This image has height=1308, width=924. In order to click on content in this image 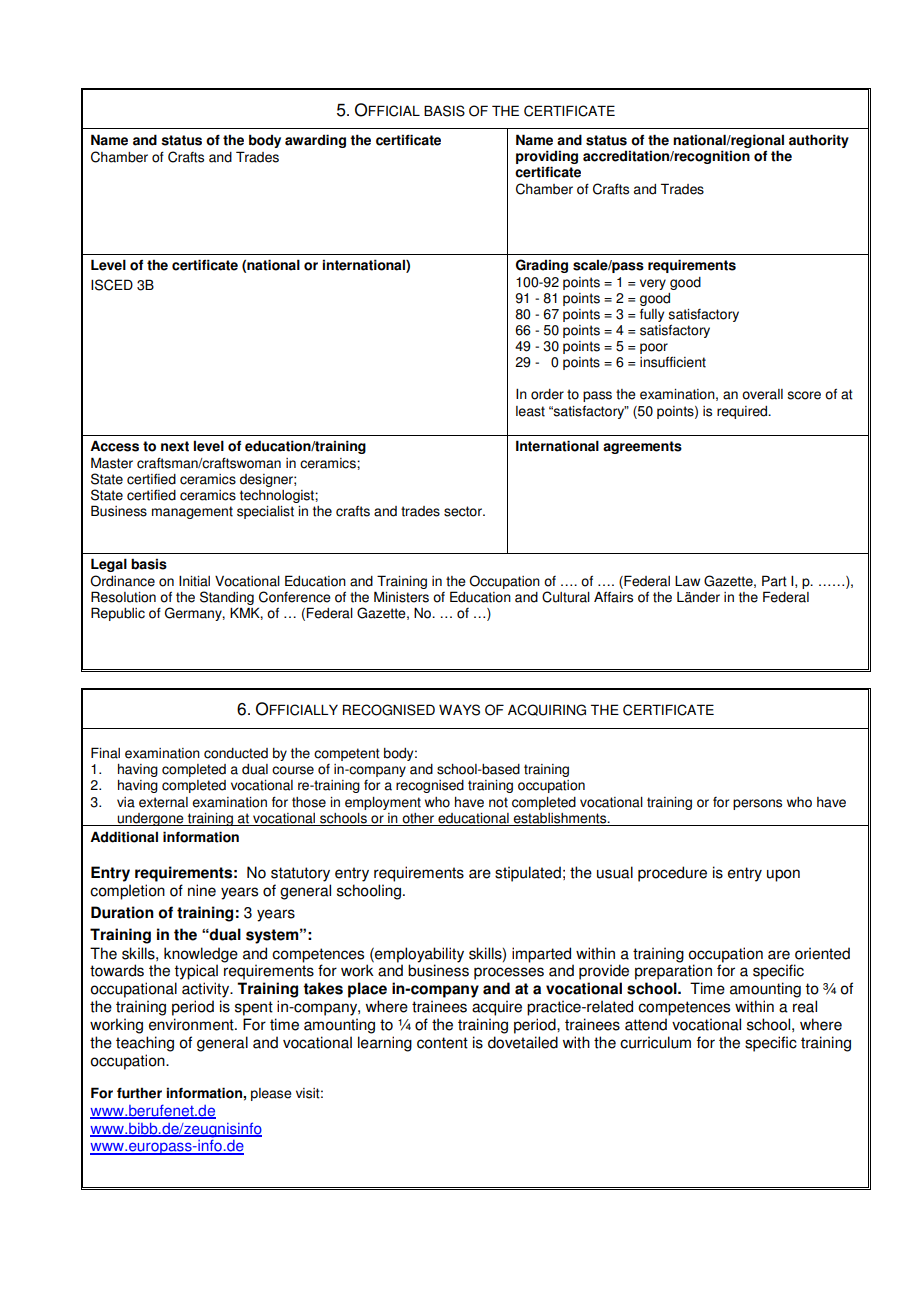, I will do `click(442, 1043)`.
